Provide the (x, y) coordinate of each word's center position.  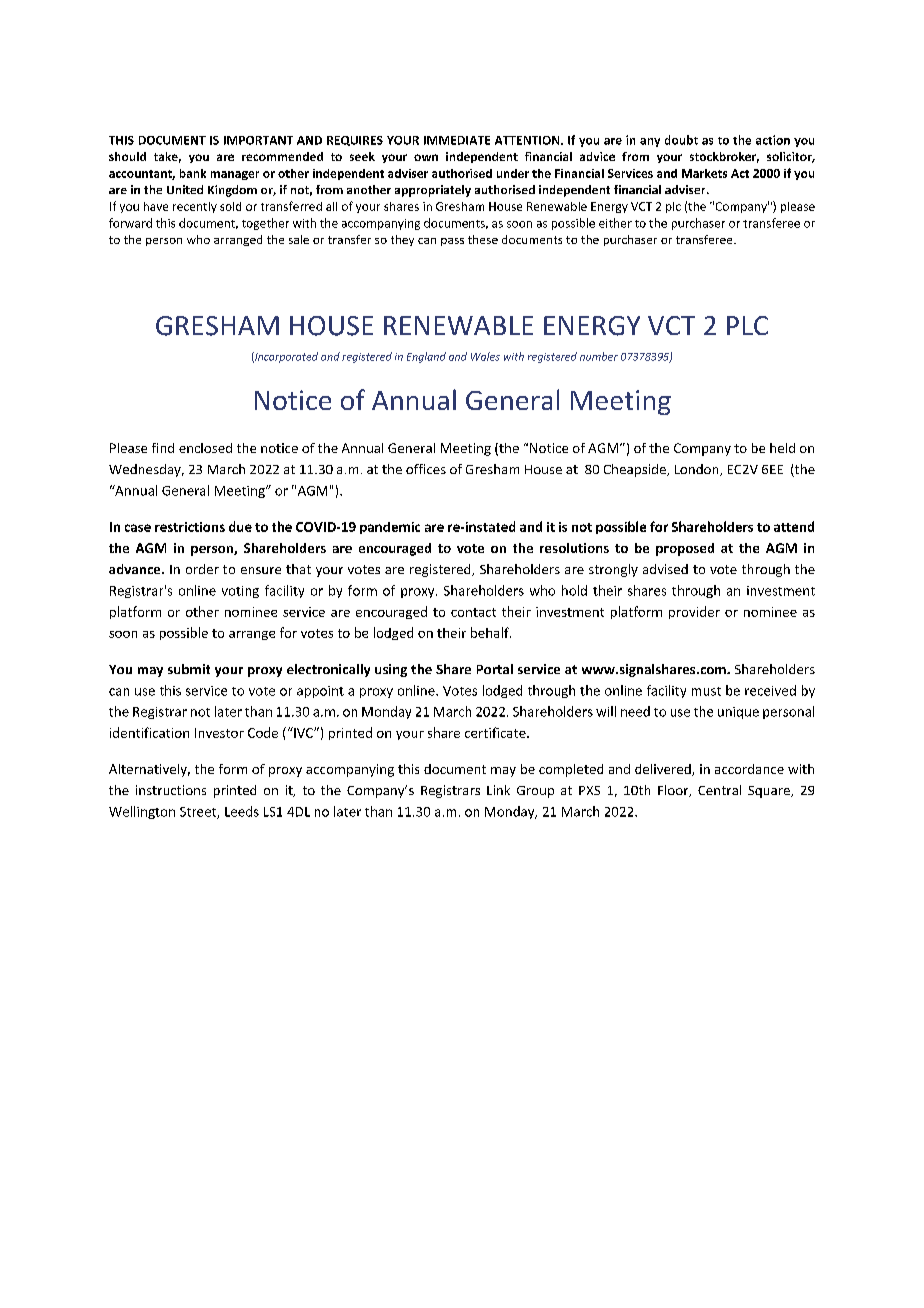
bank (193, 173)
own (426, 157)
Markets (704, 173)
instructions (171, 790)
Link (498, 790)
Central (719, 790)
